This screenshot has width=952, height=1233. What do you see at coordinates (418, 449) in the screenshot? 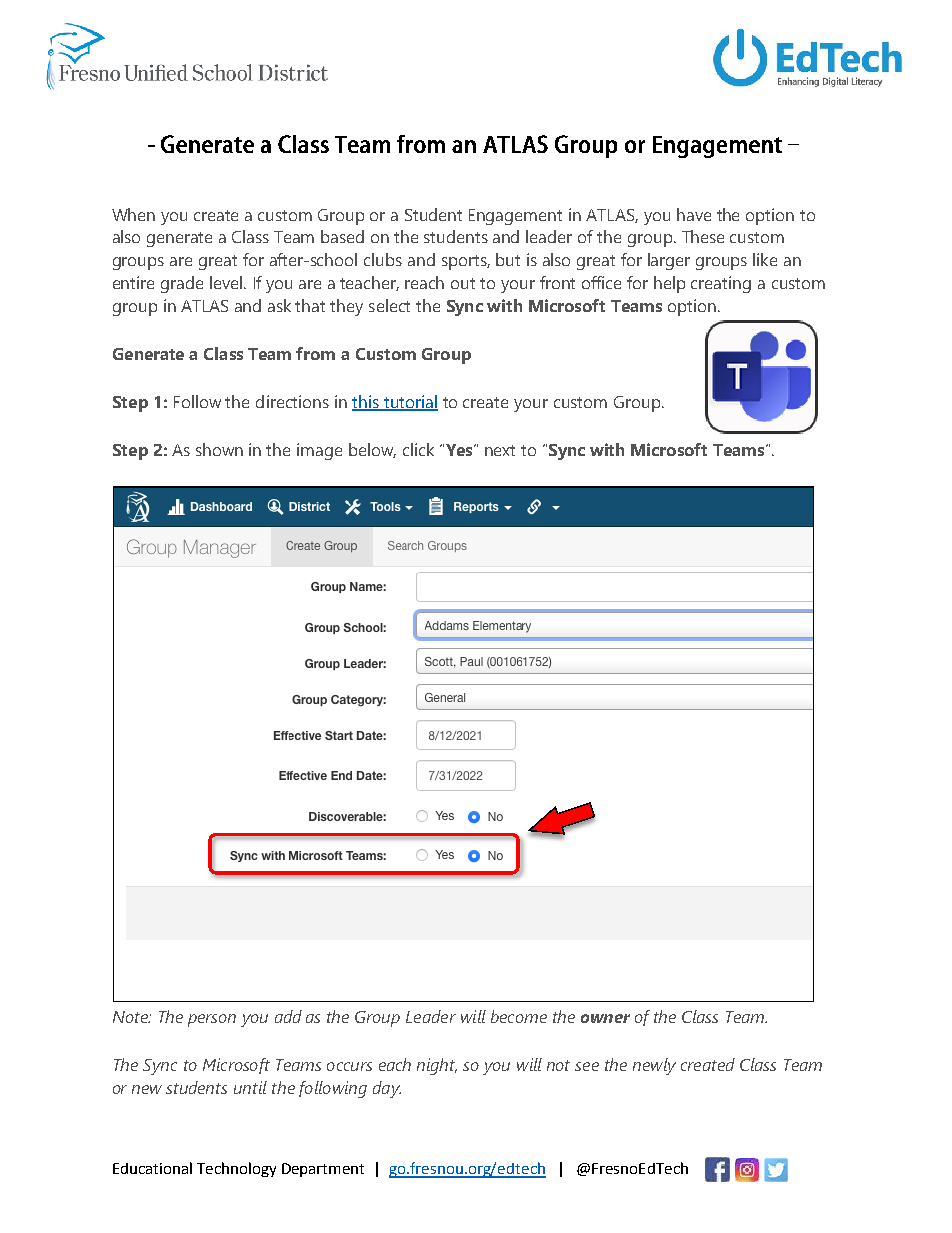
I see `click` at bounding box center [418, 449].
